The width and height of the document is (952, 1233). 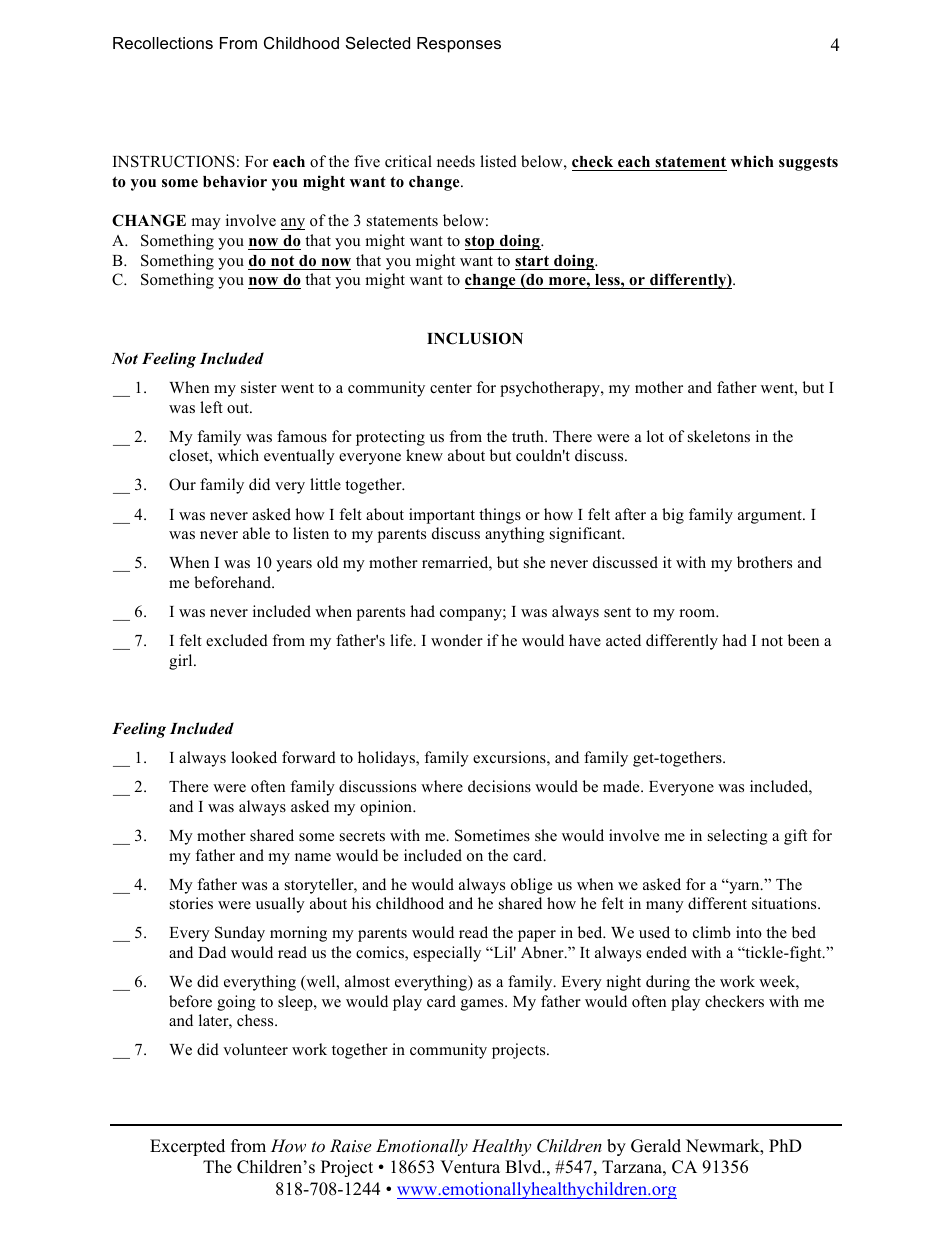 I want to click on wonder, so click(x=457, y=640).
